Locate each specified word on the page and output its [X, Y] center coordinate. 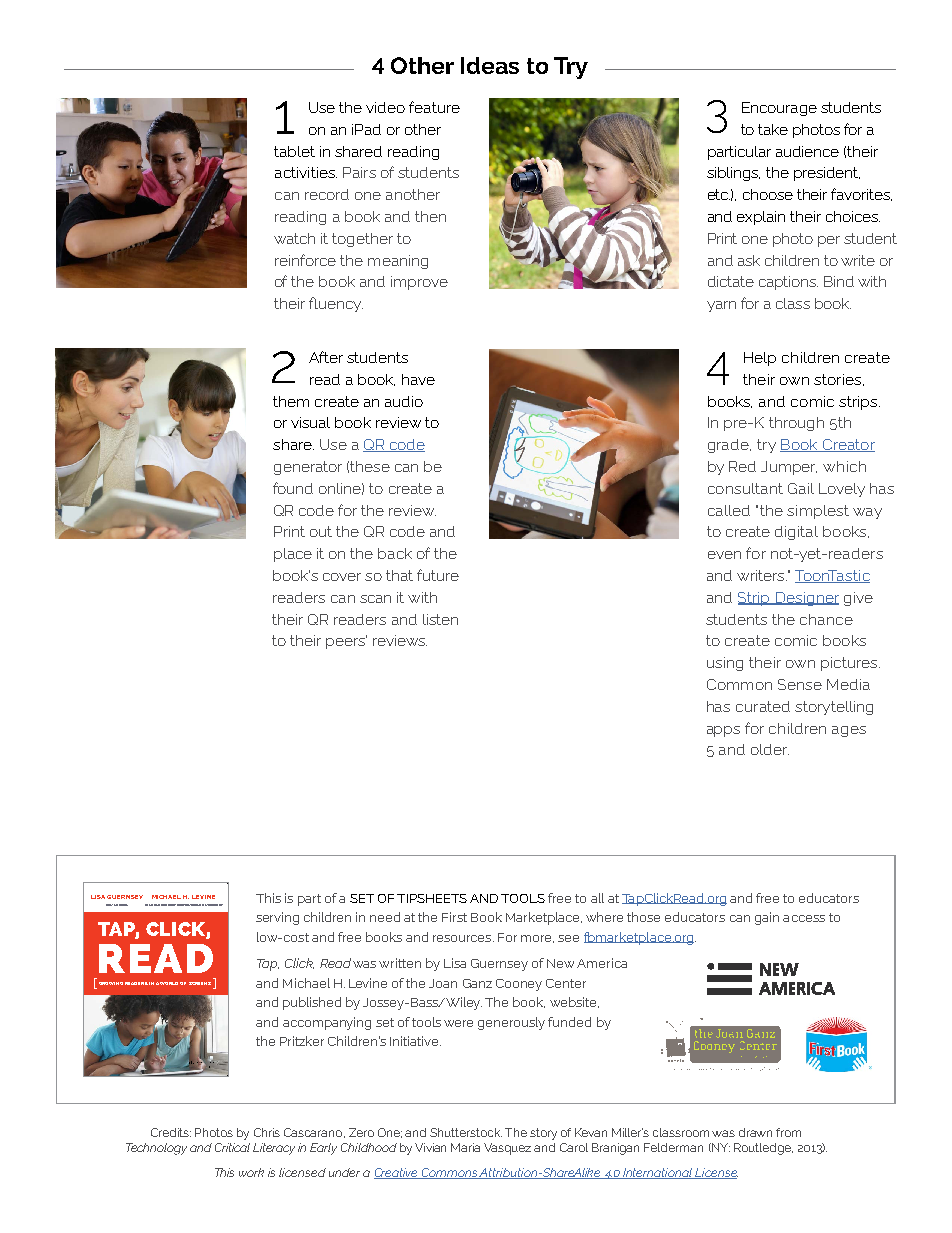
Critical [232, 1147]
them [291, 401]
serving [277, 918]
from [788, 1132]
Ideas [490, 65]
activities [306, 172]
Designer [806, 599]
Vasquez [507, 1149]
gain [767, 918]
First [454, 917]
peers [346, 642]
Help [760, 359]
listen [440, 619]
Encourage [779, 109]
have [418, 379]
